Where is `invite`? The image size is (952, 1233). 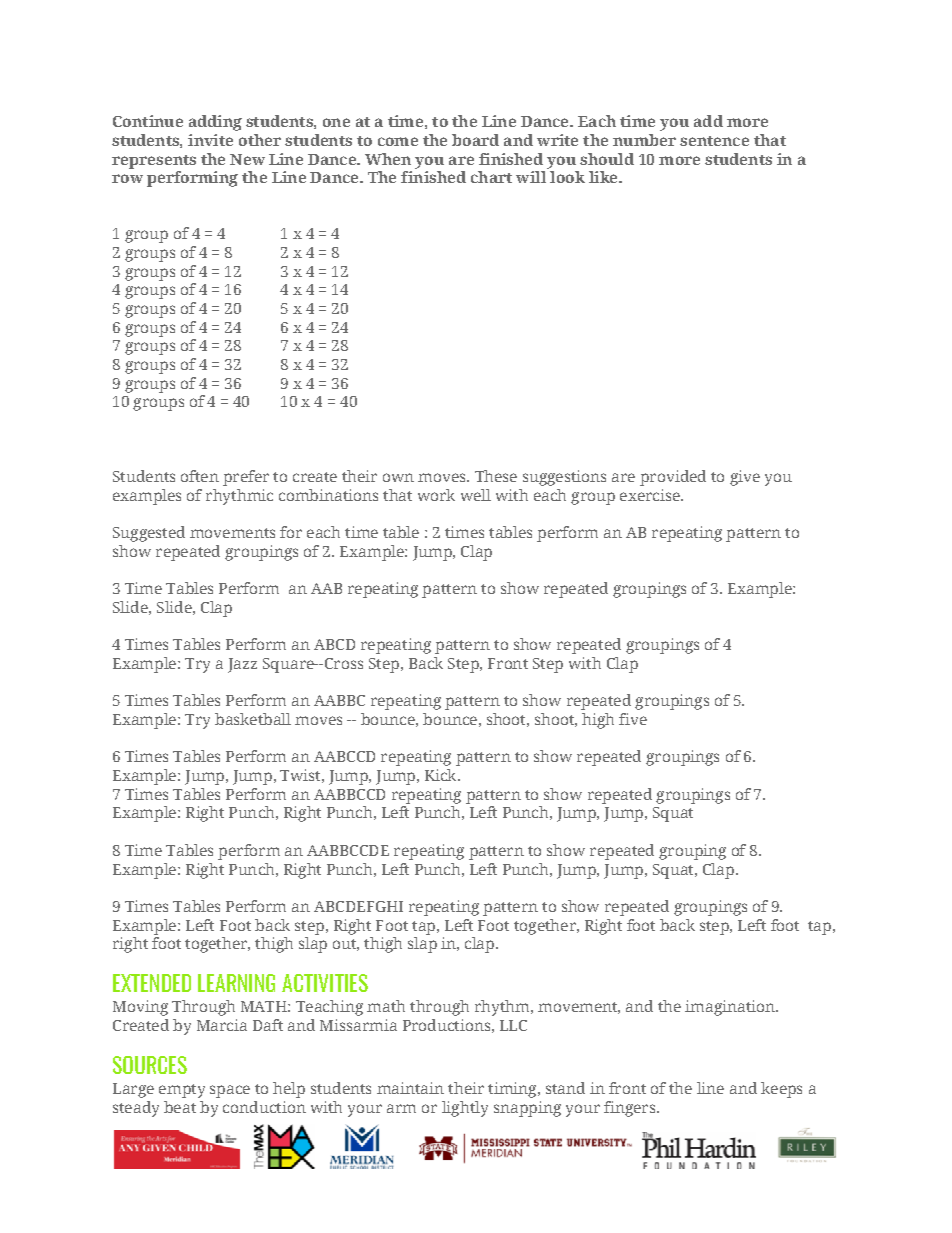 invite is located at coordinates (210, 140).
